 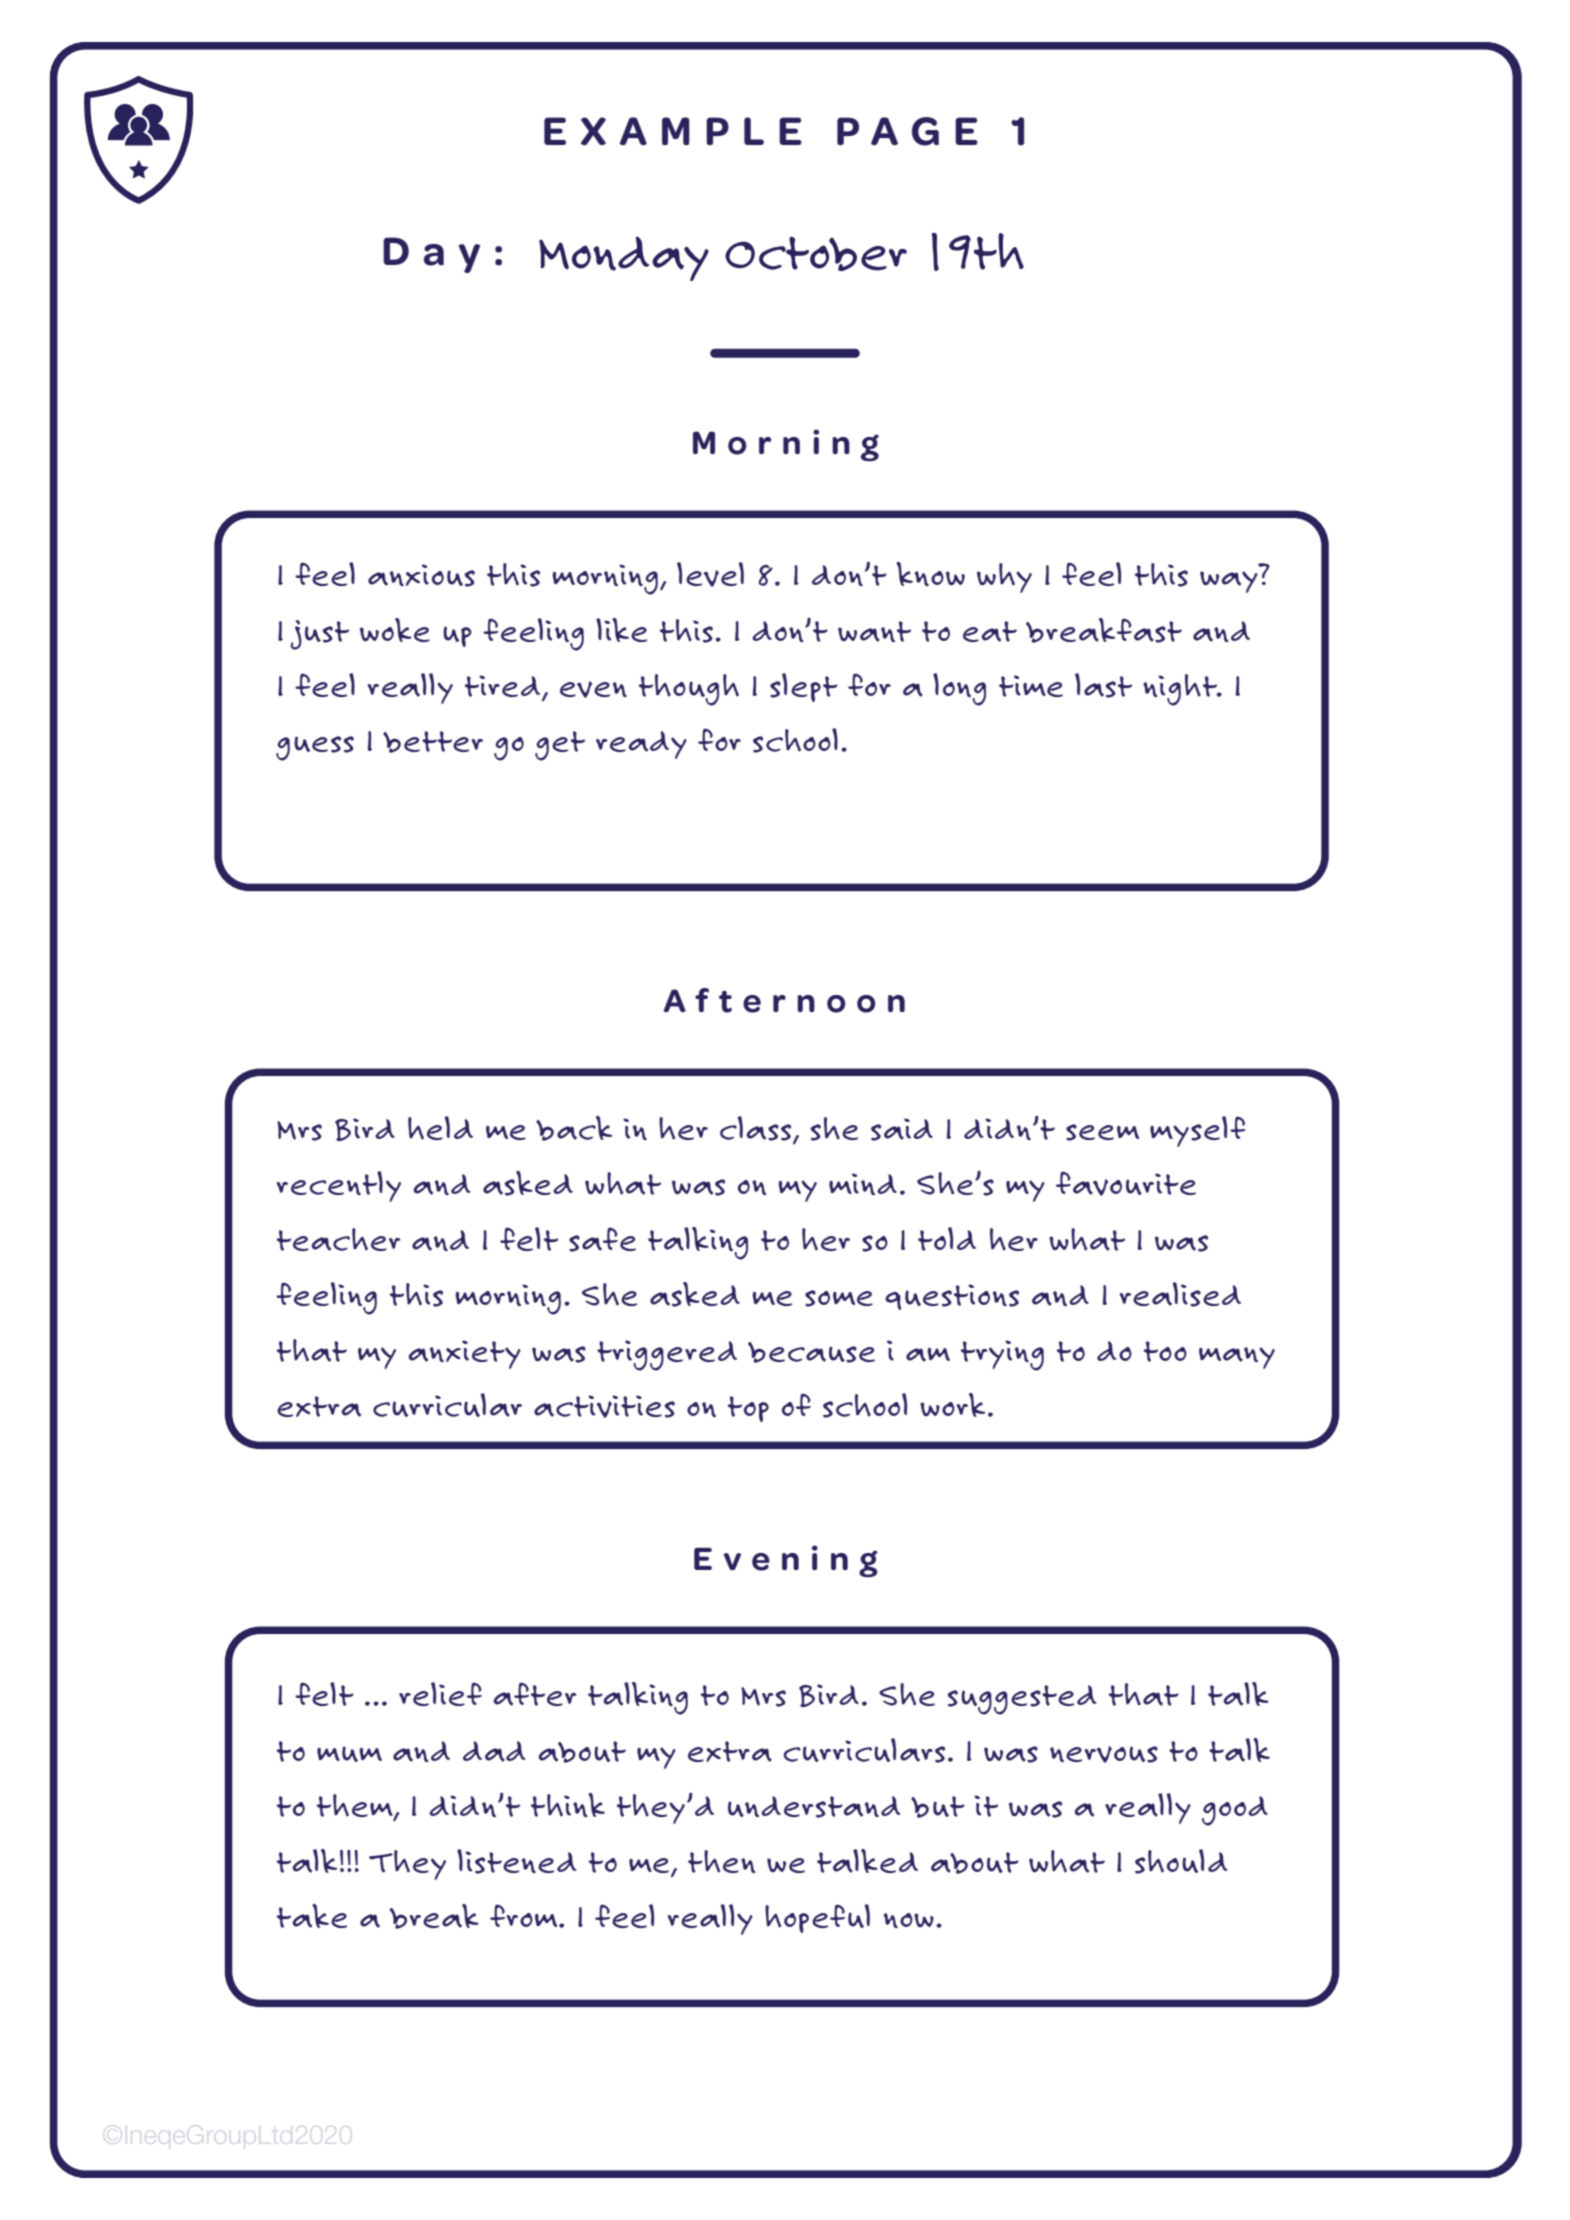 I want to click on held, so click(x=440, y=1128).
